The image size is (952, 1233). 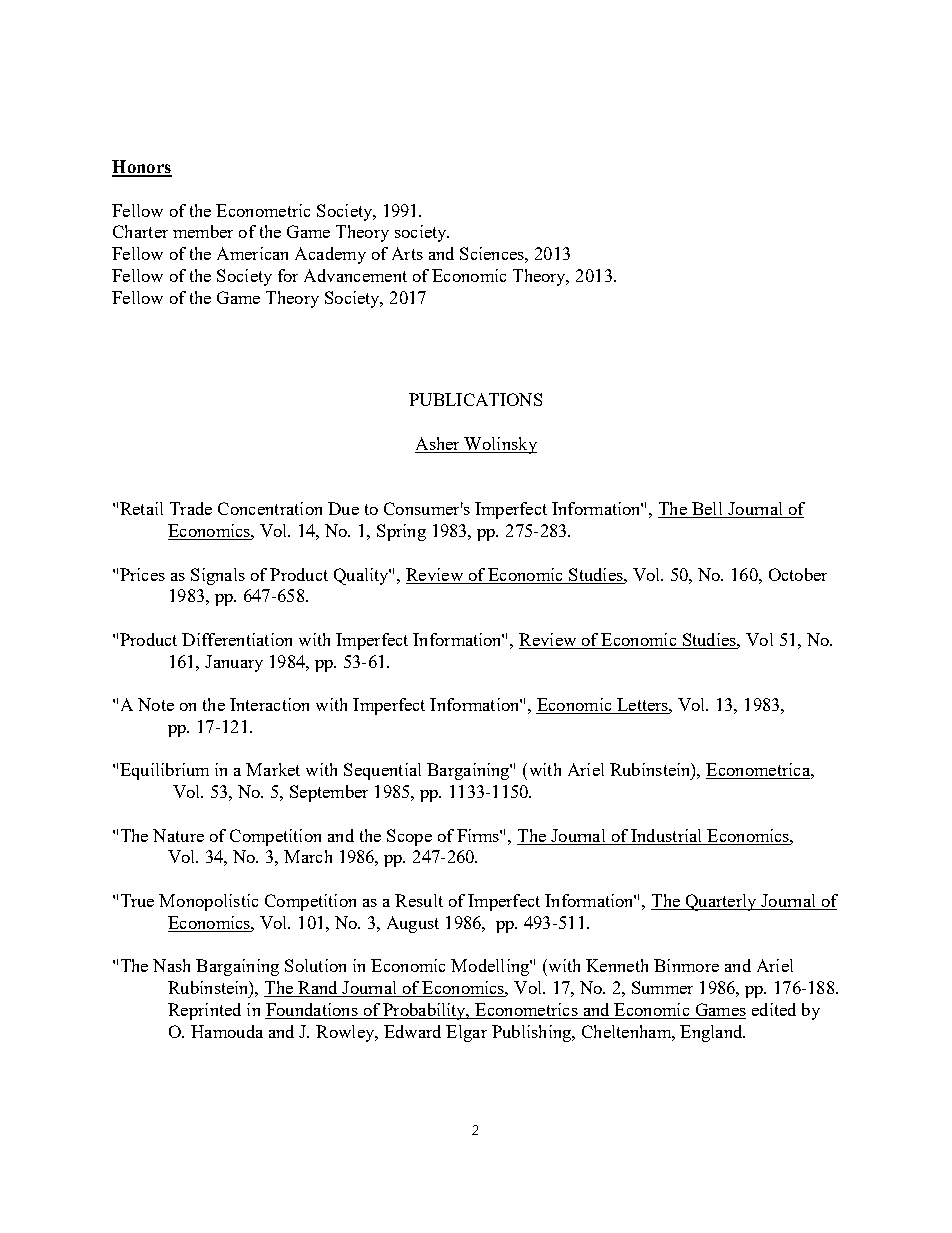 I want to click on Advancement, so click(x=355, y=275).
